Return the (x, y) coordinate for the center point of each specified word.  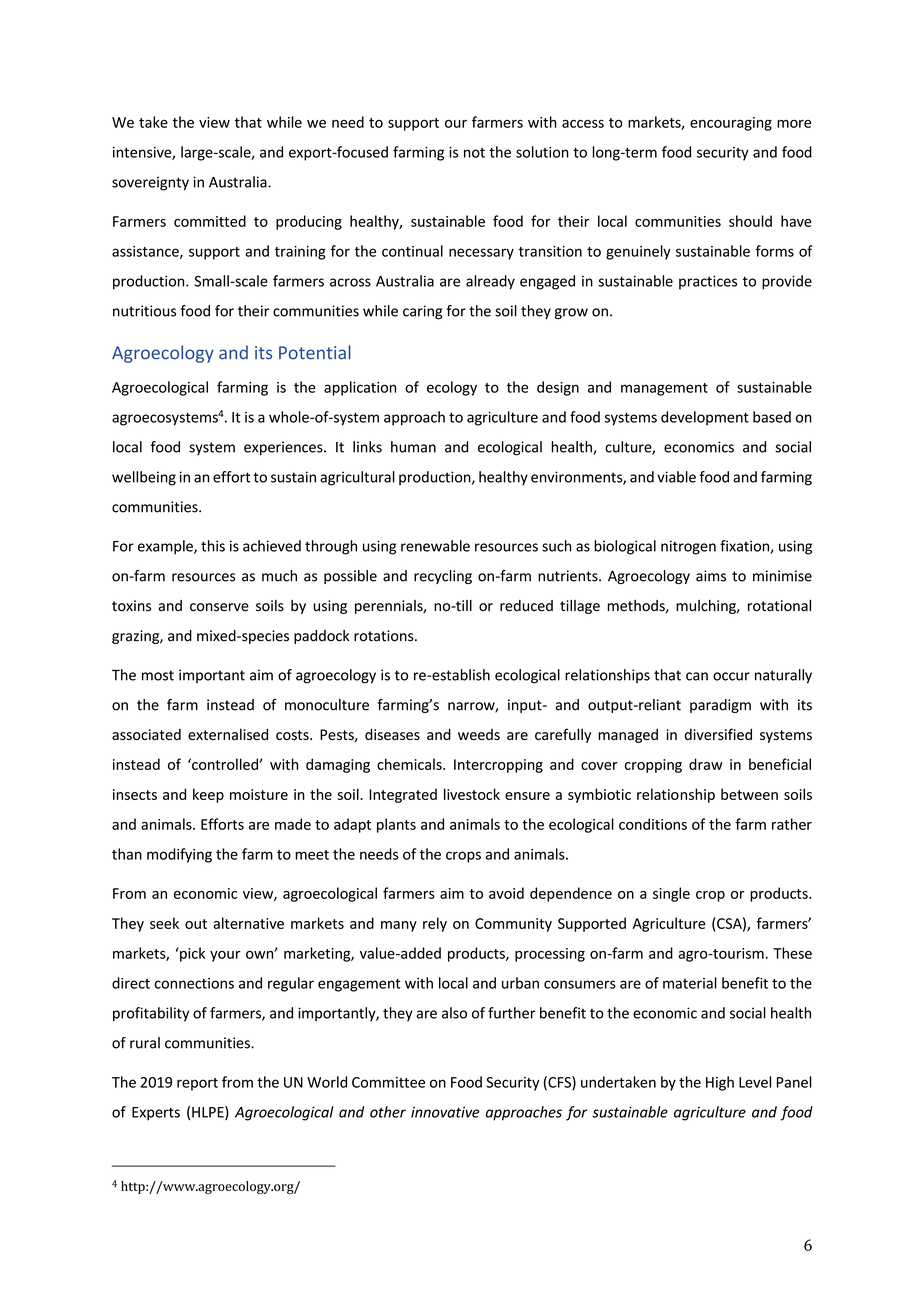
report (197, 1084)
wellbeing (144, 478)
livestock (472, 794)
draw (706, 764)
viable (676, 477)
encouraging (731, 124)
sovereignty (150, 183)
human (413, 447)
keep (208, 795)
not (474, 153)
